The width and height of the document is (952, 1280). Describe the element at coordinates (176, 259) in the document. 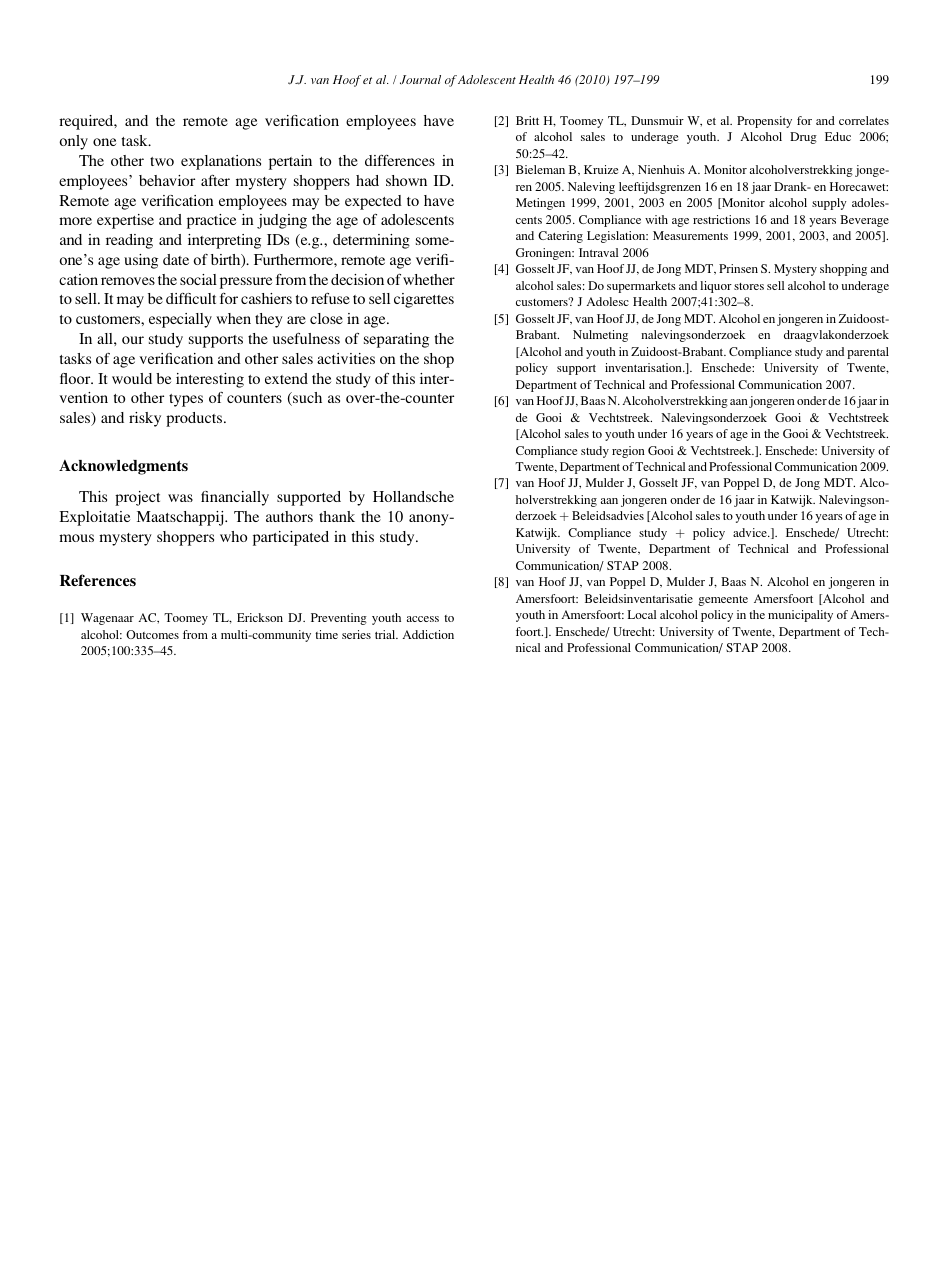

I see `date` at that location.
